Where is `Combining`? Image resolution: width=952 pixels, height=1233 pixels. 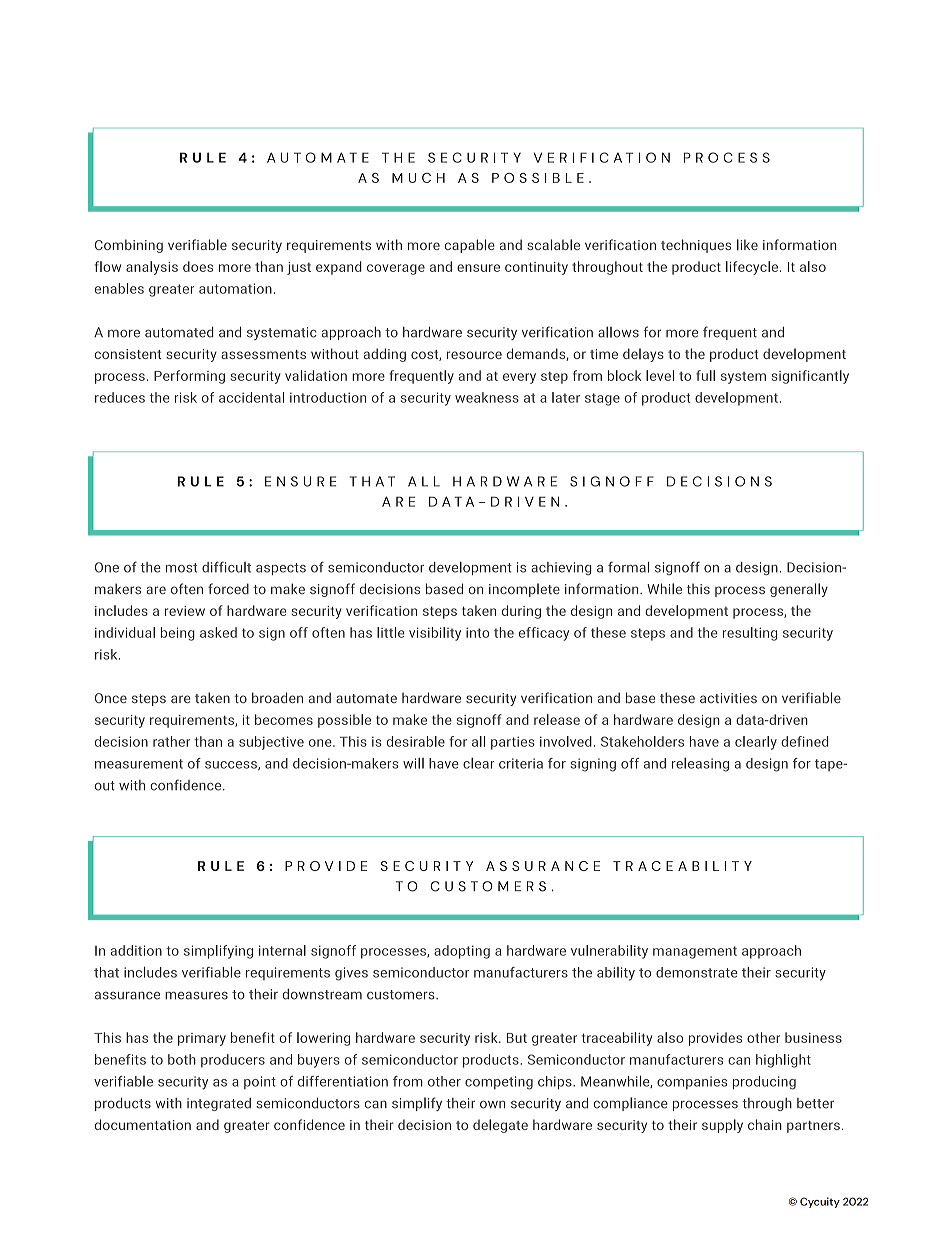
Combining is located at coordinates (129, 246).
